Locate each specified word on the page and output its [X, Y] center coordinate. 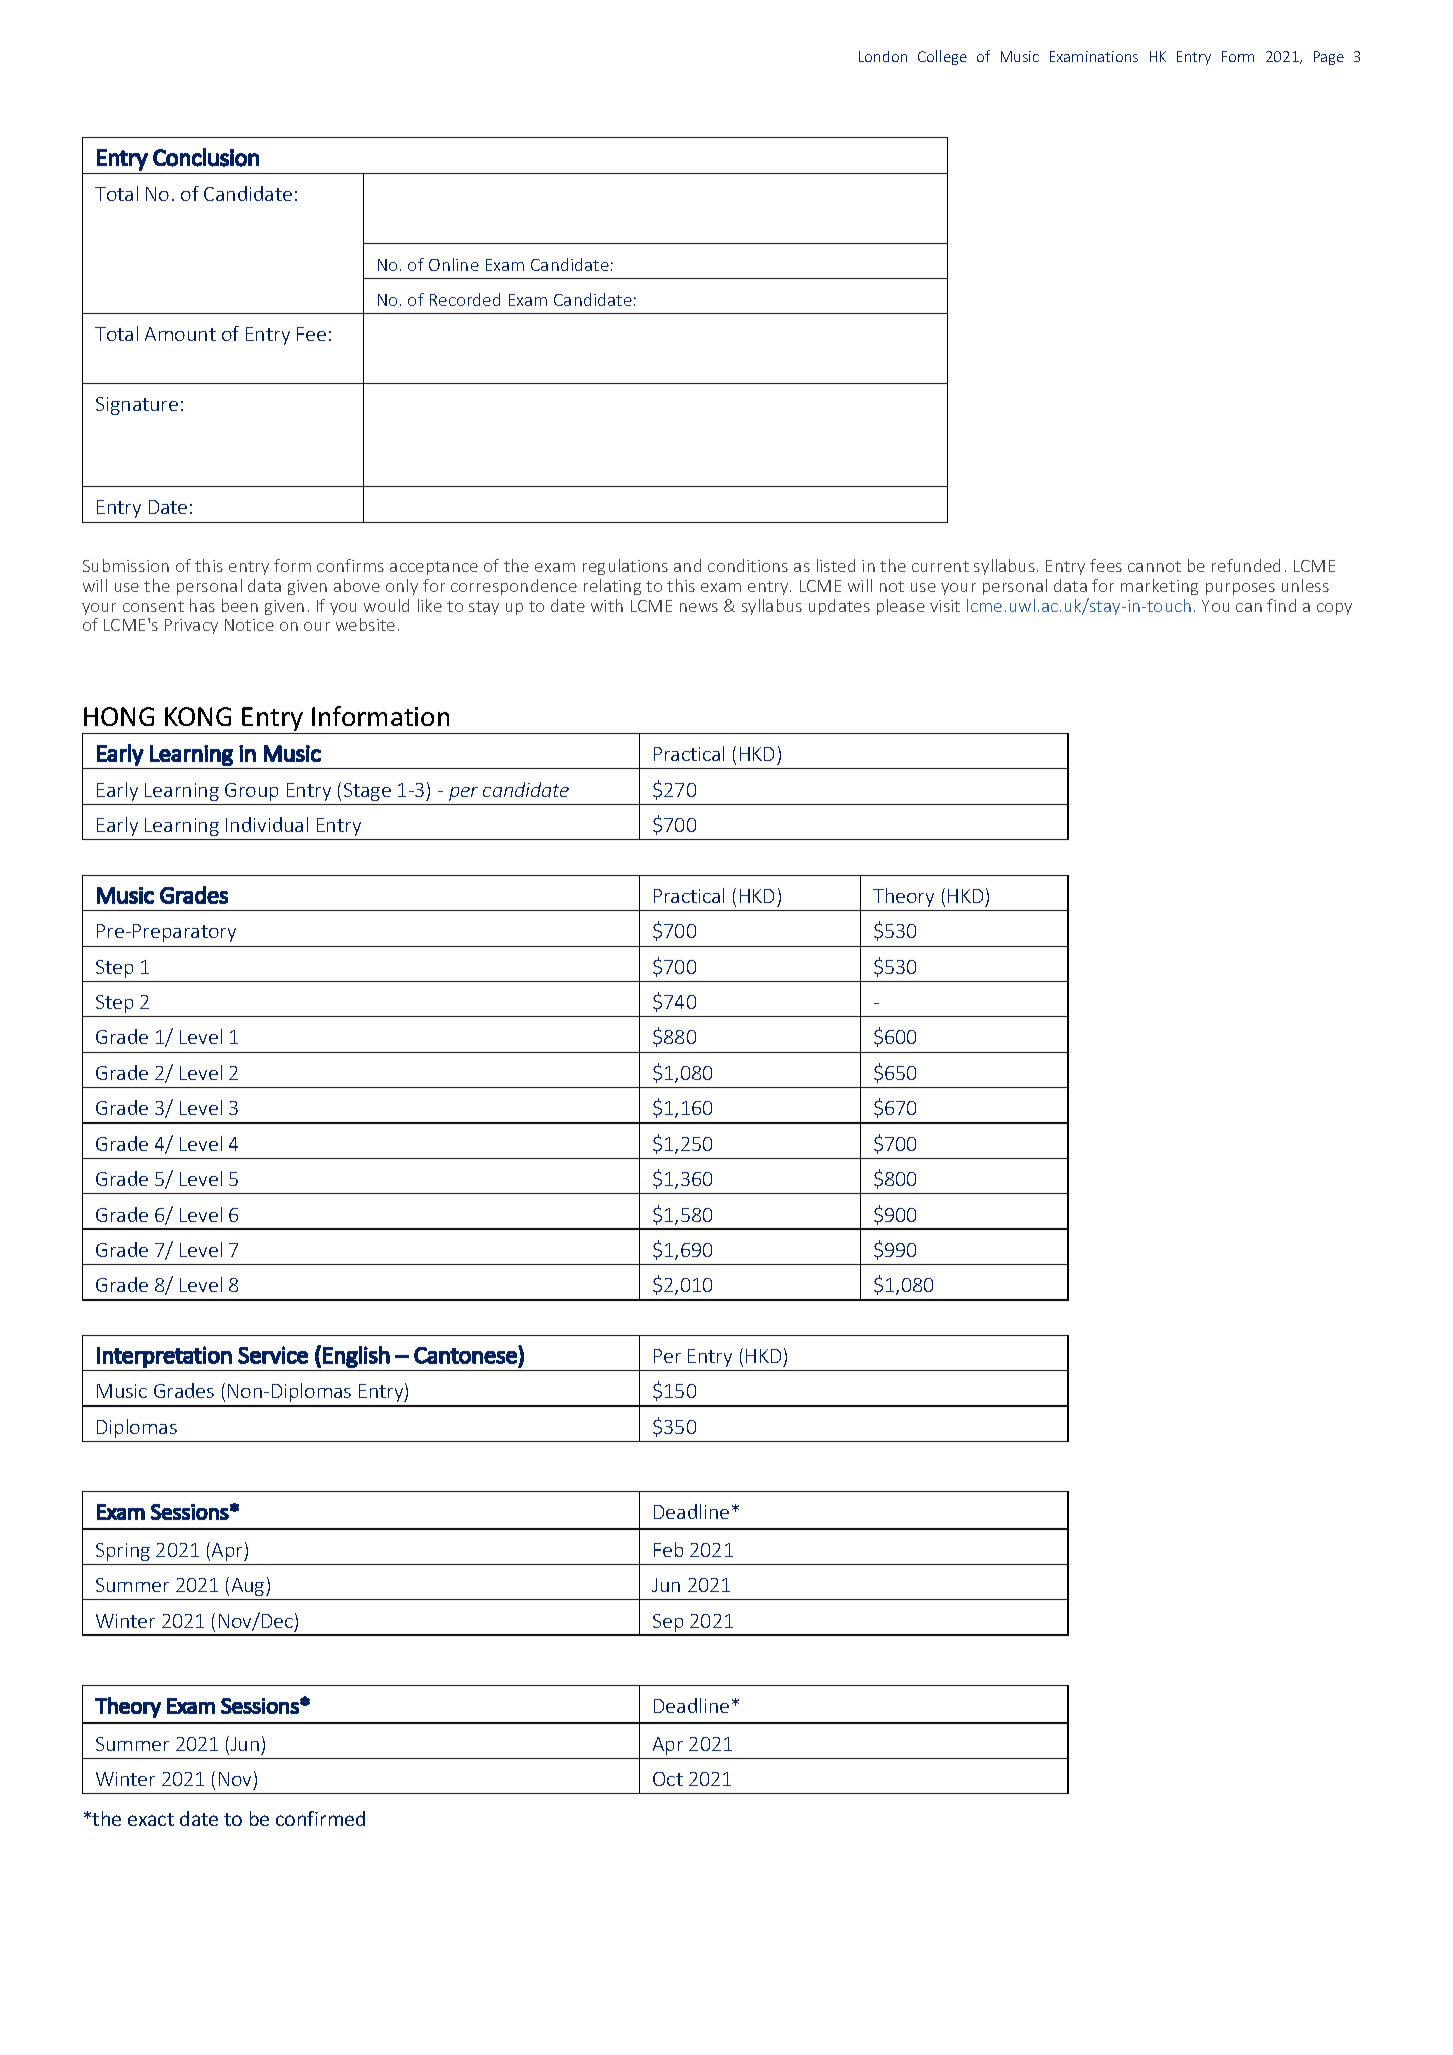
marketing [1159, 587]
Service [273, 1355]
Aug [249, 1587]
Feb [668, 1549]
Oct [668, 1779]
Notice [249, 625]
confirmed [320, 1818]
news [699, 607]
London [883, 56]
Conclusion [206, 157]
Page [1329, 58]
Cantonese [466, 1355]
